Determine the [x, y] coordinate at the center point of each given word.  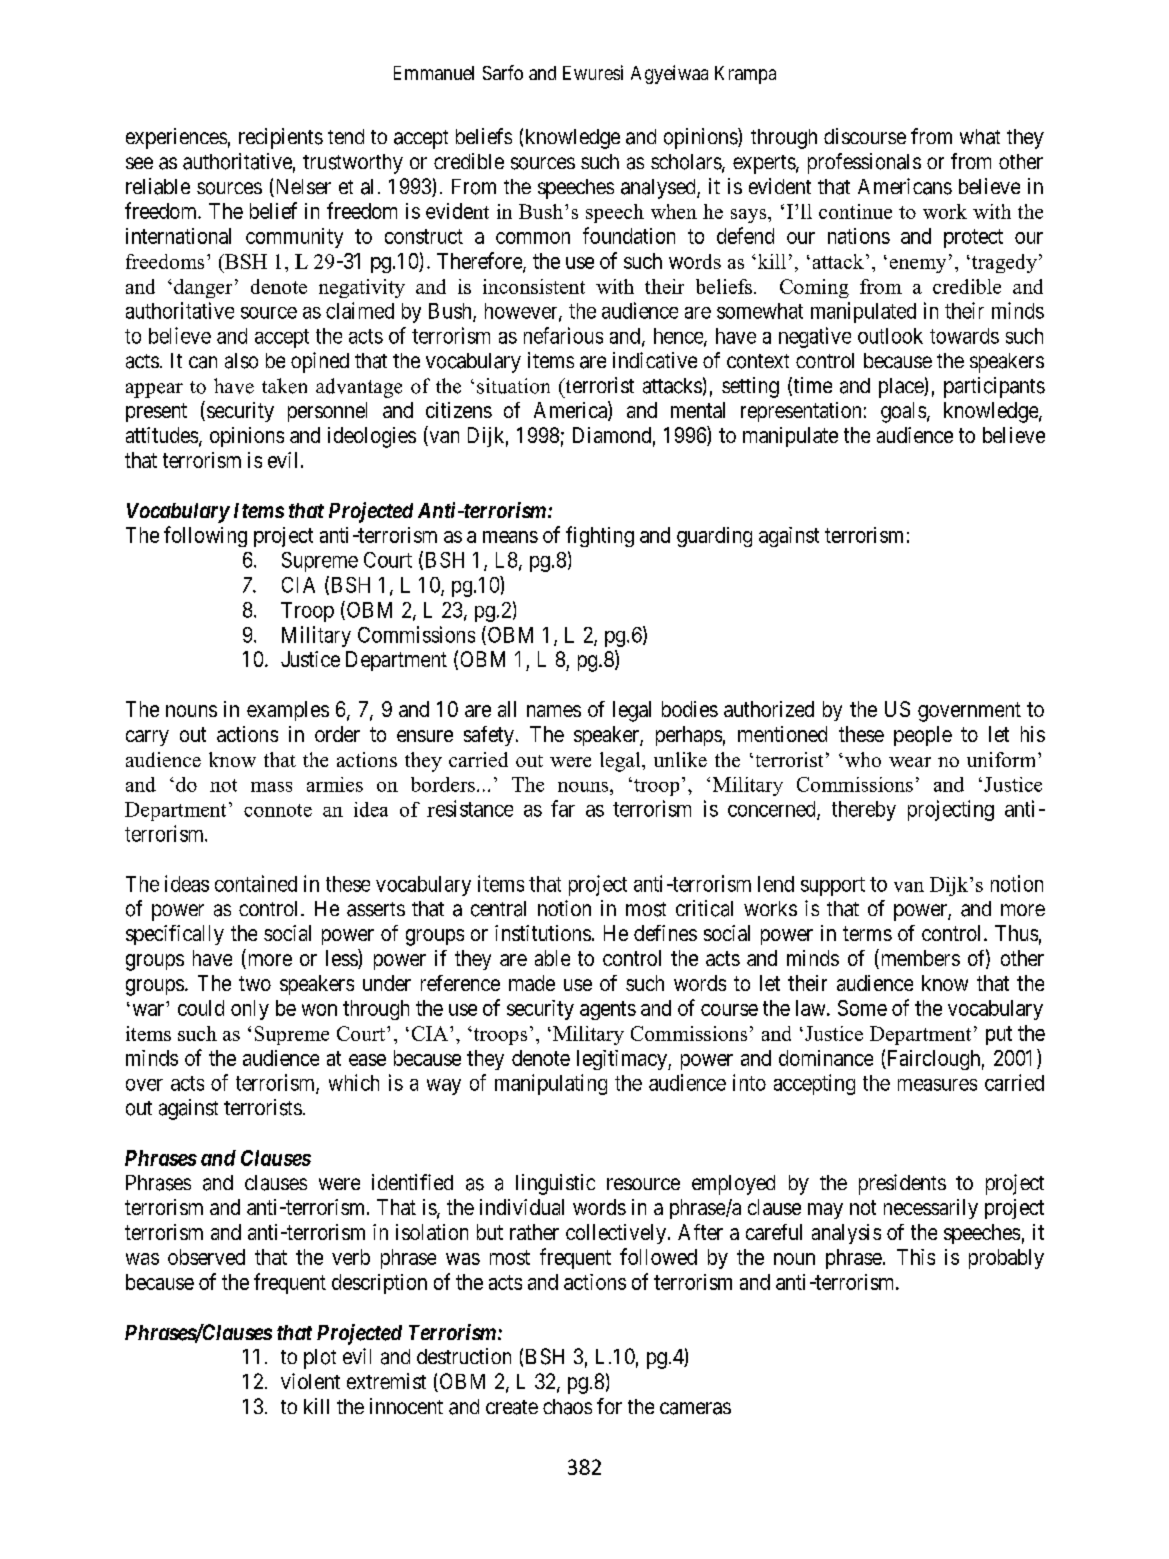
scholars [686, 162]
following [205, 536]
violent [310, 1381]
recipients [281, 138]
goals [903, 412]
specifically [175, 935]
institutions [543, 933]
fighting [600, 536]
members [919, 959]
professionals [864, 163]
